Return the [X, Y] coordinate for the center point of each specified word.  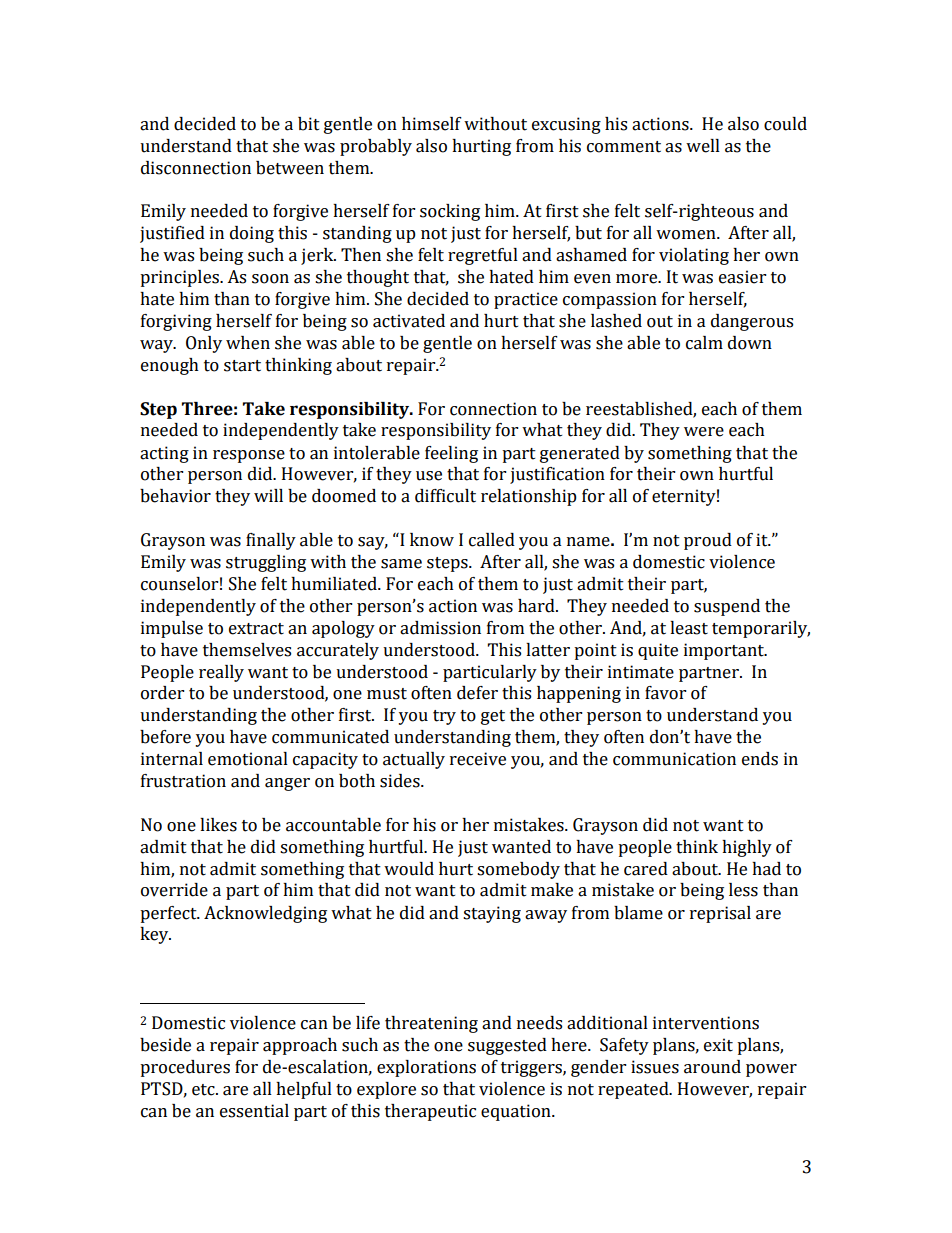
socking [450, 212]
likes [218, 825]
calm [704, 343]
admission [440, 628]
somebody [518, 870]
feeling [451, 454]
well [703, 146]
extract [256, 629]
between [290, 168]
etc [204, 1090]
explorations [426, 1068]
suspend [727, 607]
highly [747, 848]
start [242, 366]
